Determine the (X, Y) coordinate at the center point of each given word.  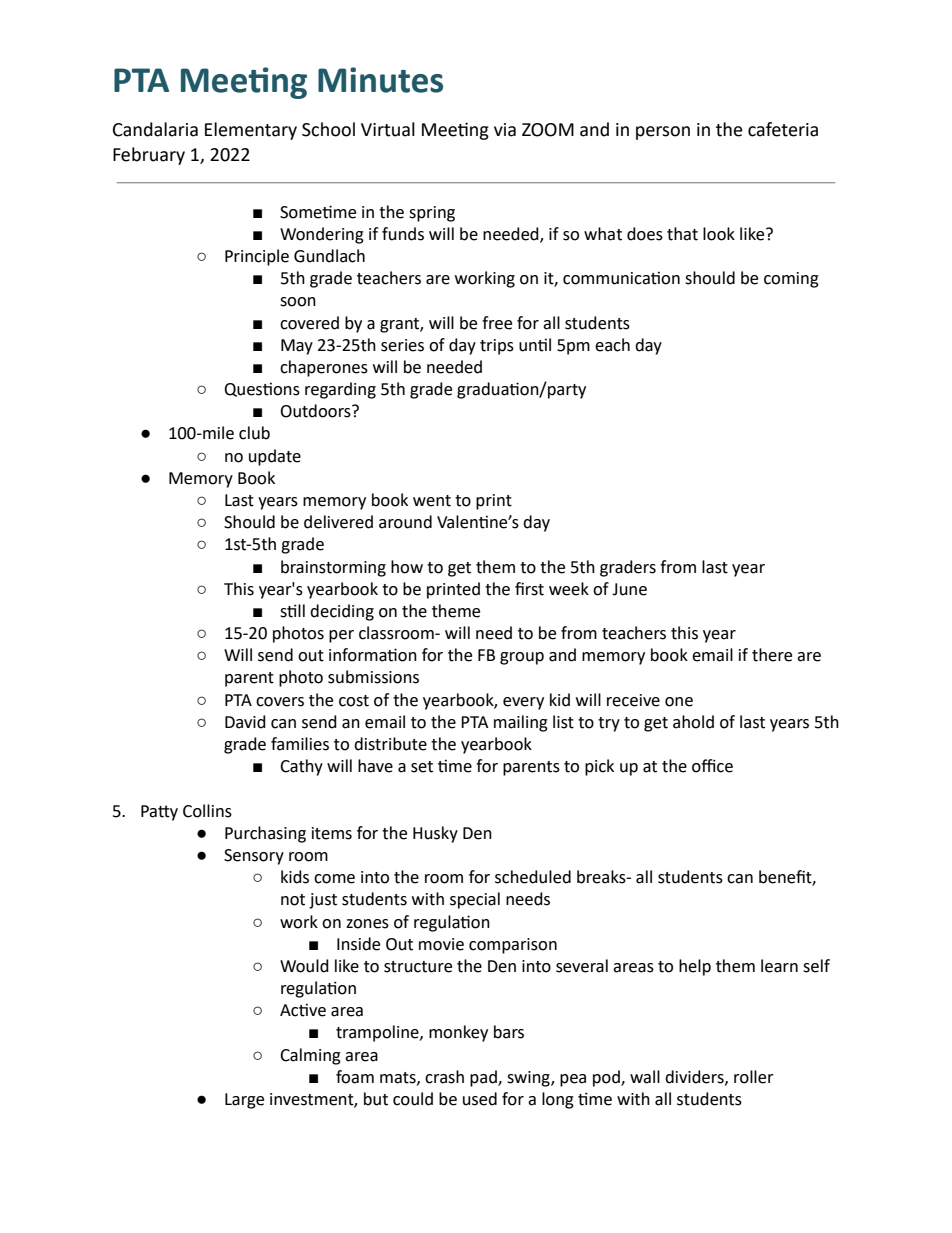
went (432, 501)
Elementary (251, 131)
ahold (693, 722)
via (505, 130)
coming (791, 280)
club (254, 433)
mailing (521, 723)
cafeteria (783, 129)
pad (484, 1078)
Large (244, 1101)
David (245, 722)
